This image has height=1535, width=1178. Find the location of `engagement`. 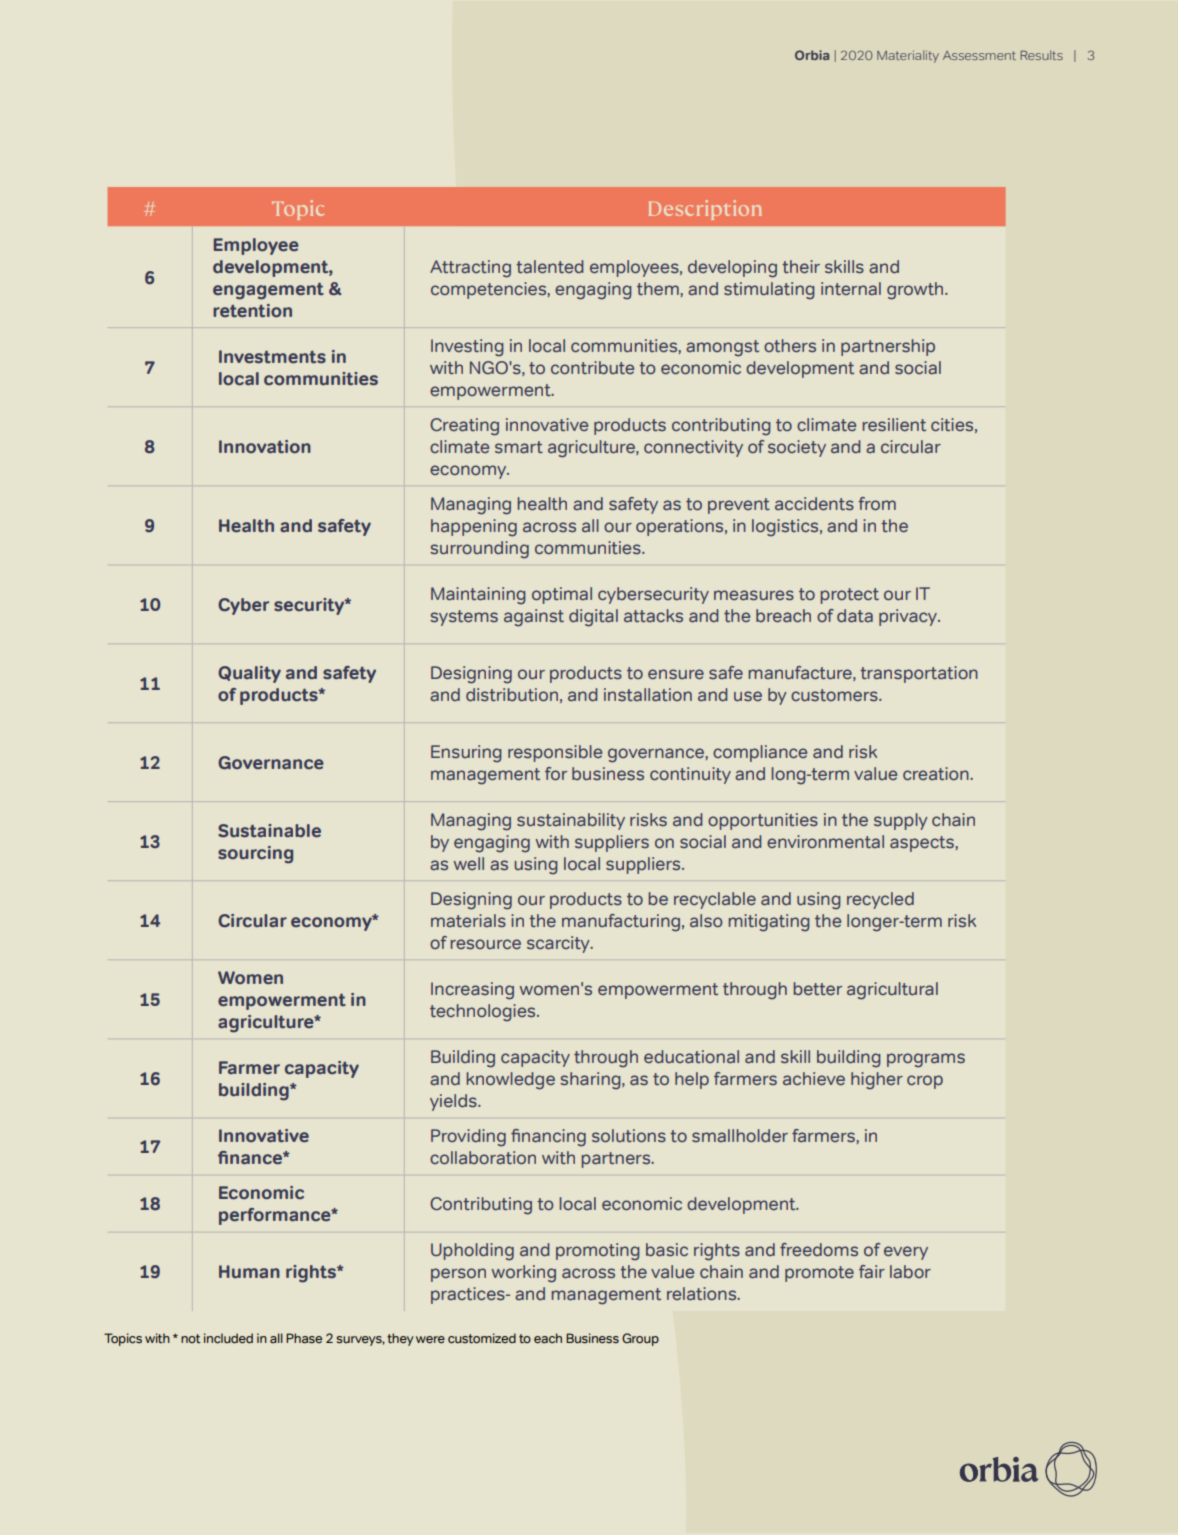

engagement is located at coordinates (268, 291).
